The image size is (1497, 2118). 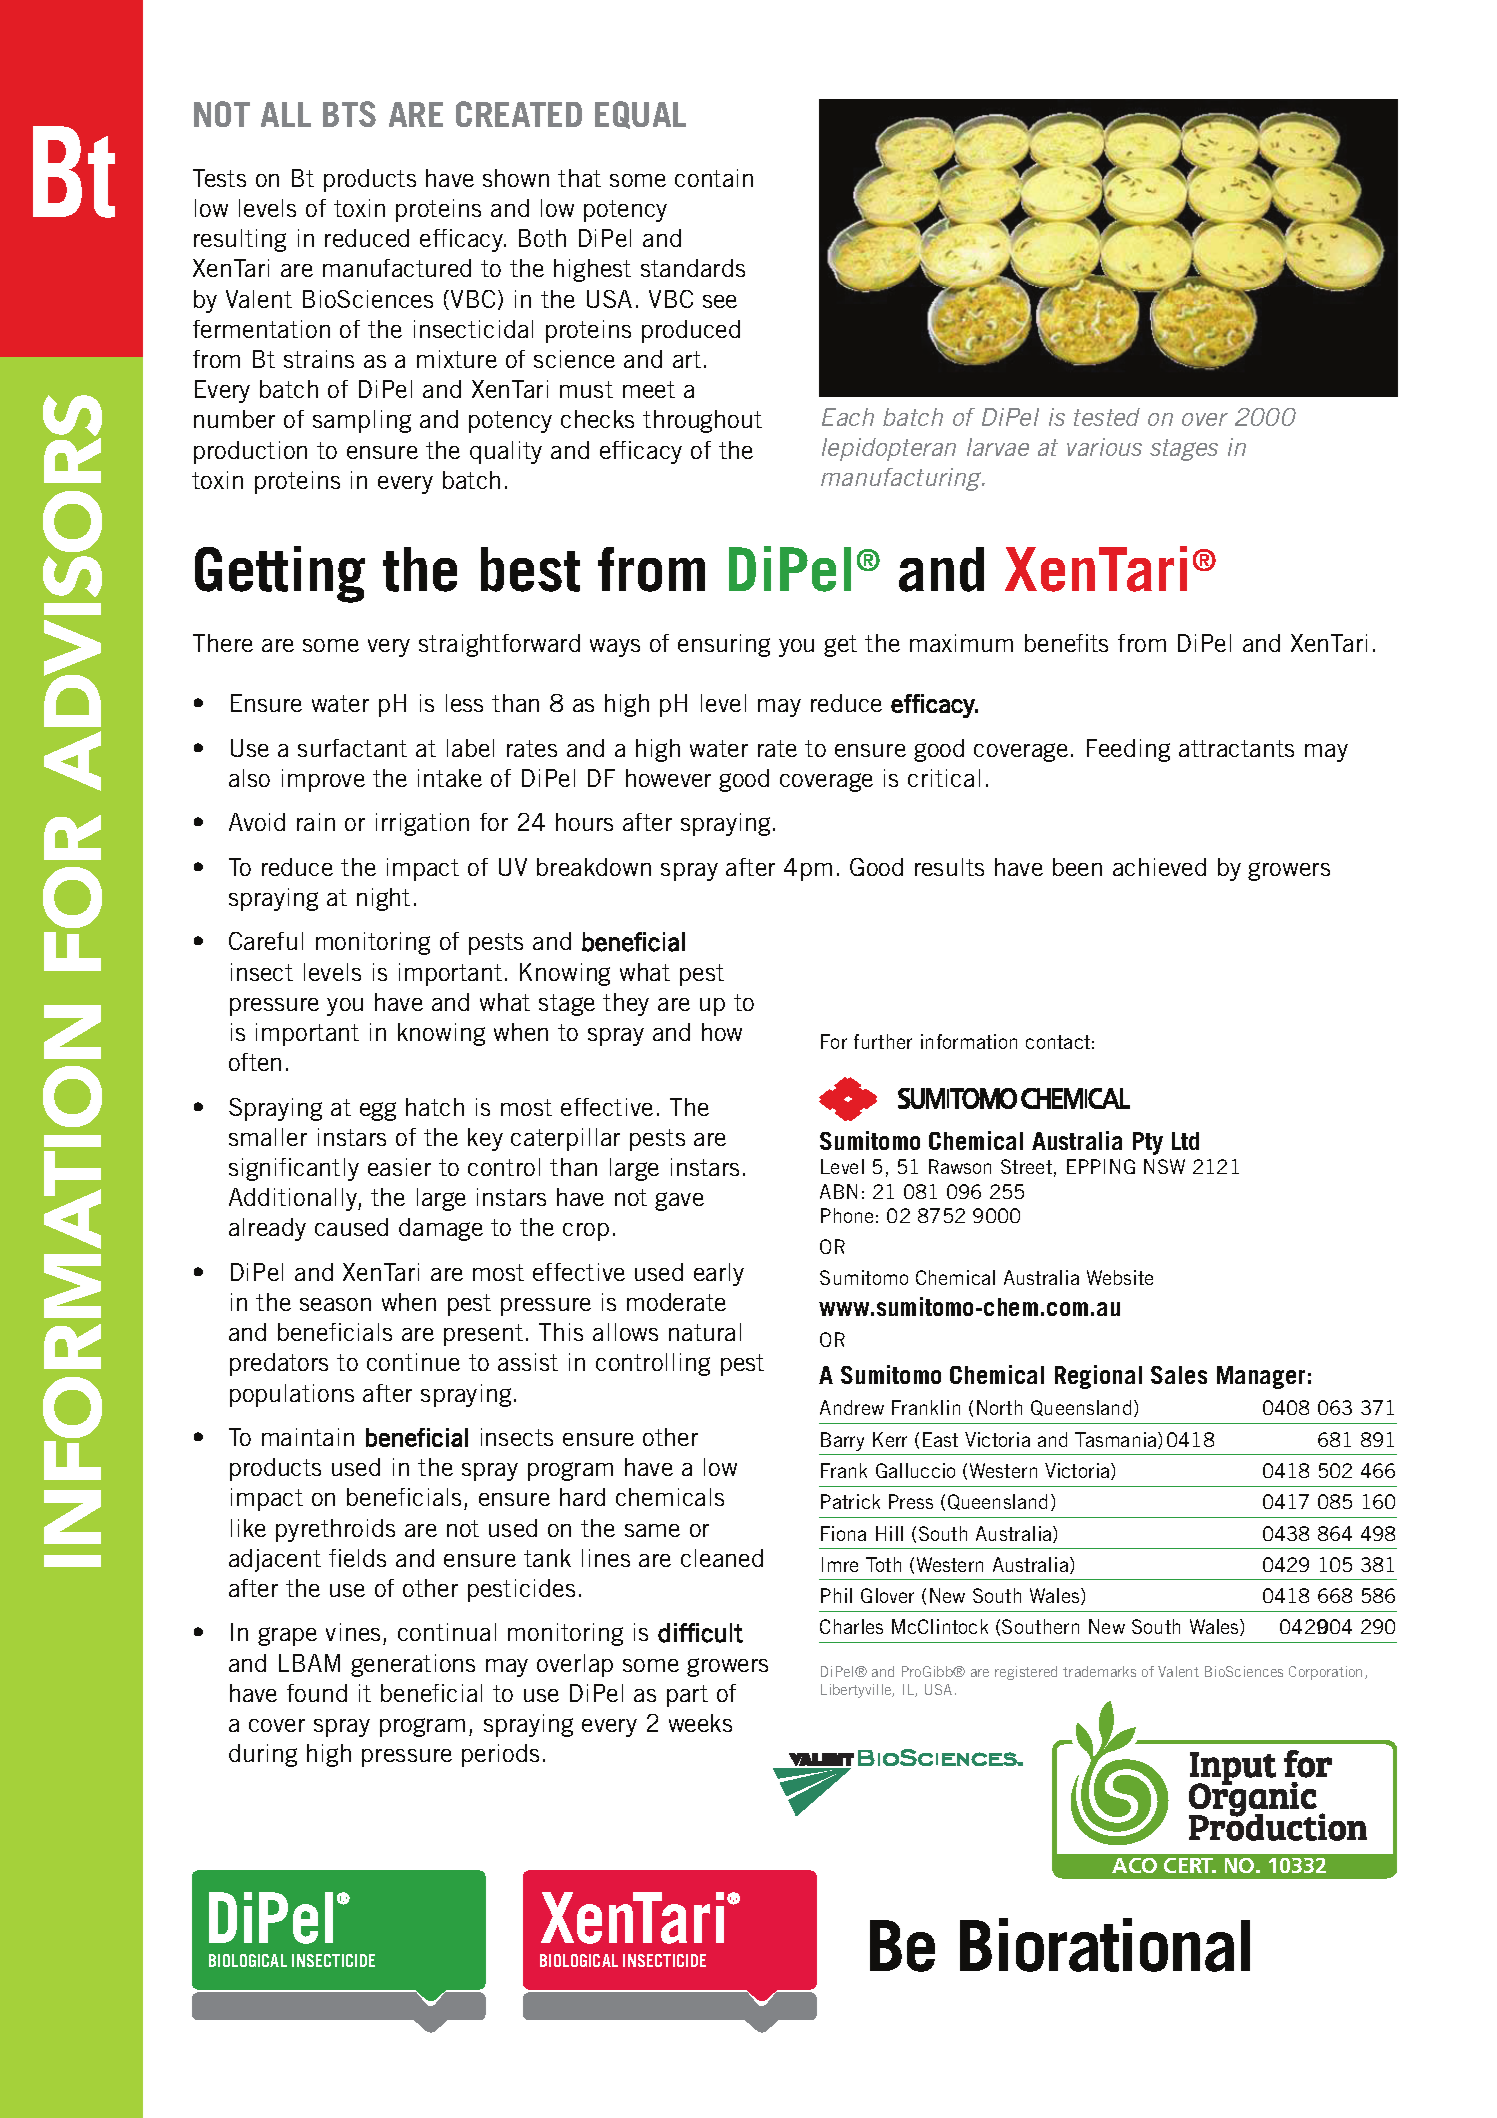 I want to click on achieved, so click(x=1159, y=867).
